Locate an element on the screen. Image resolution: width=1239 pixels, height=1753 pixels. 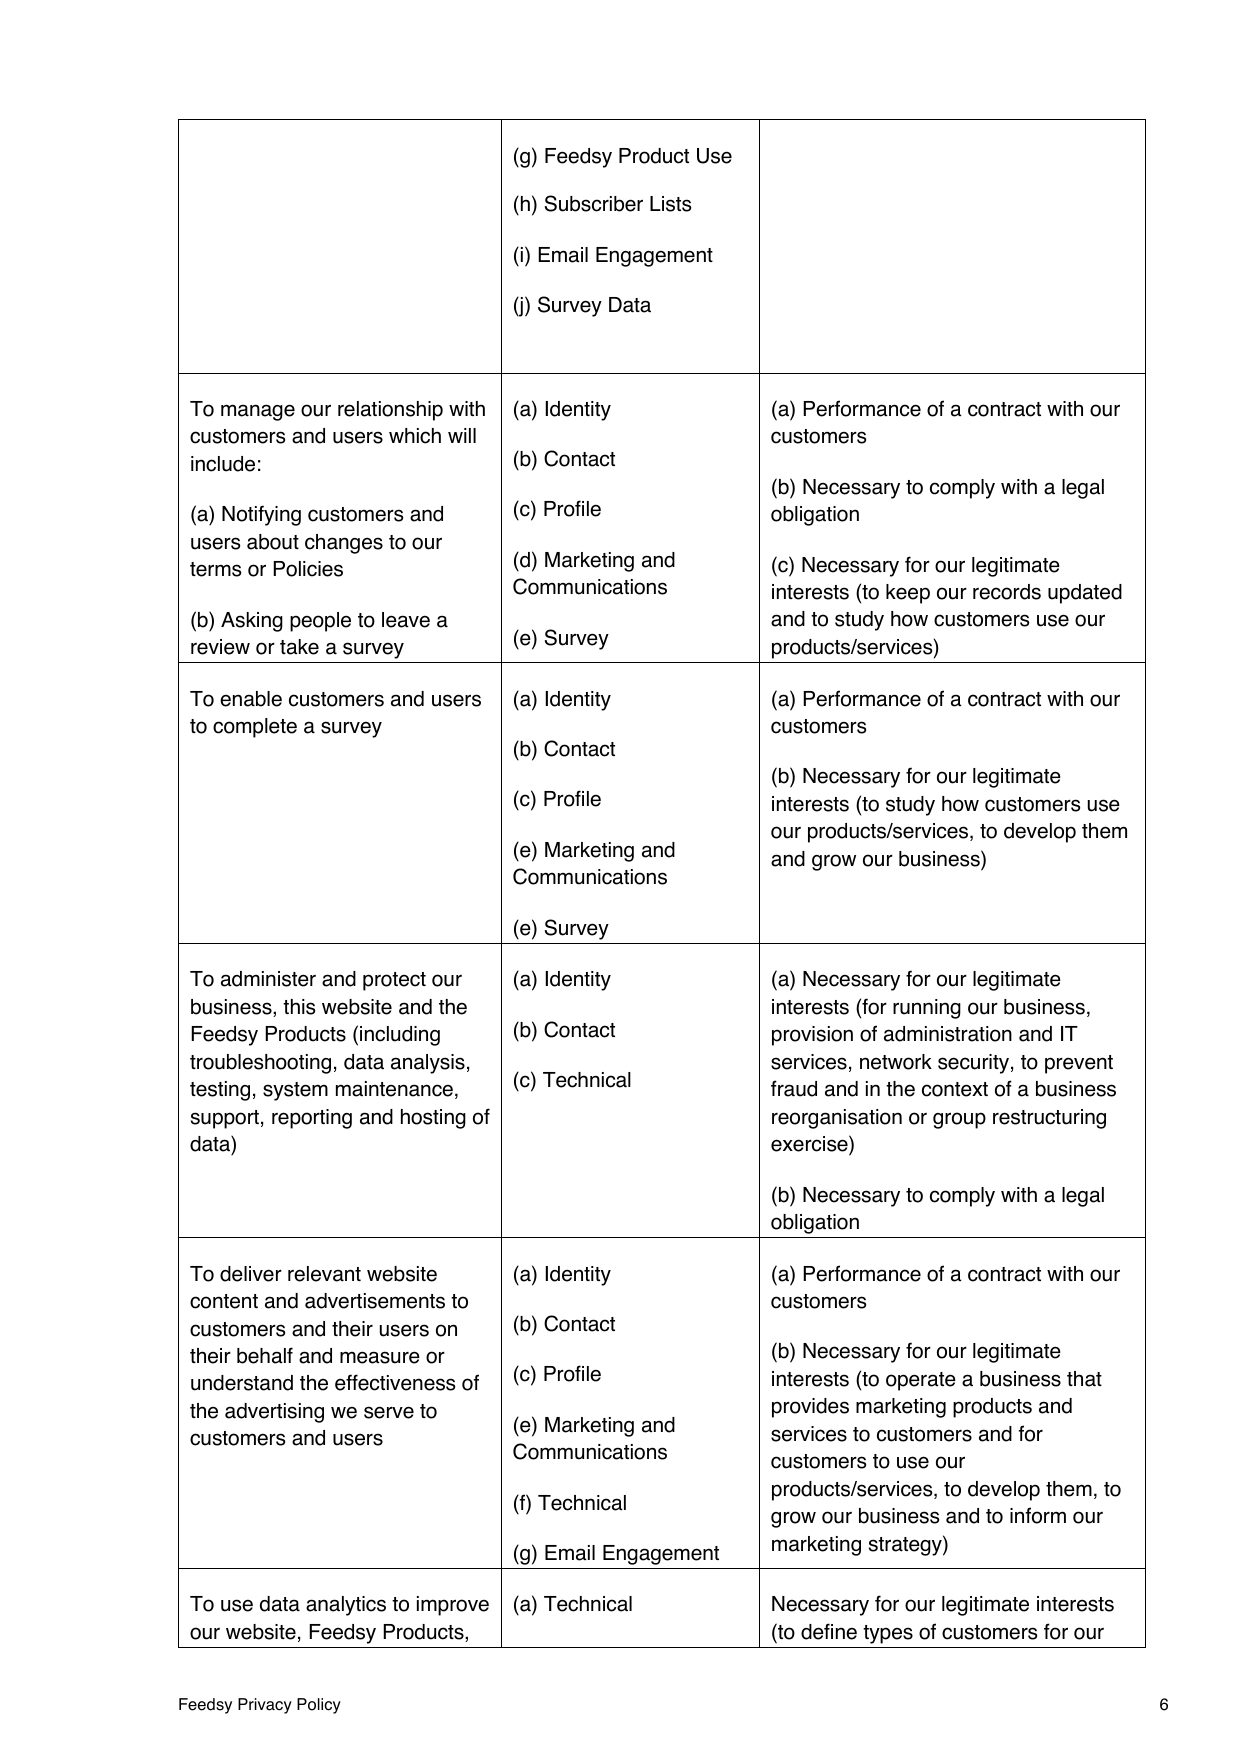
complete is located at coordinates (255, 728).
